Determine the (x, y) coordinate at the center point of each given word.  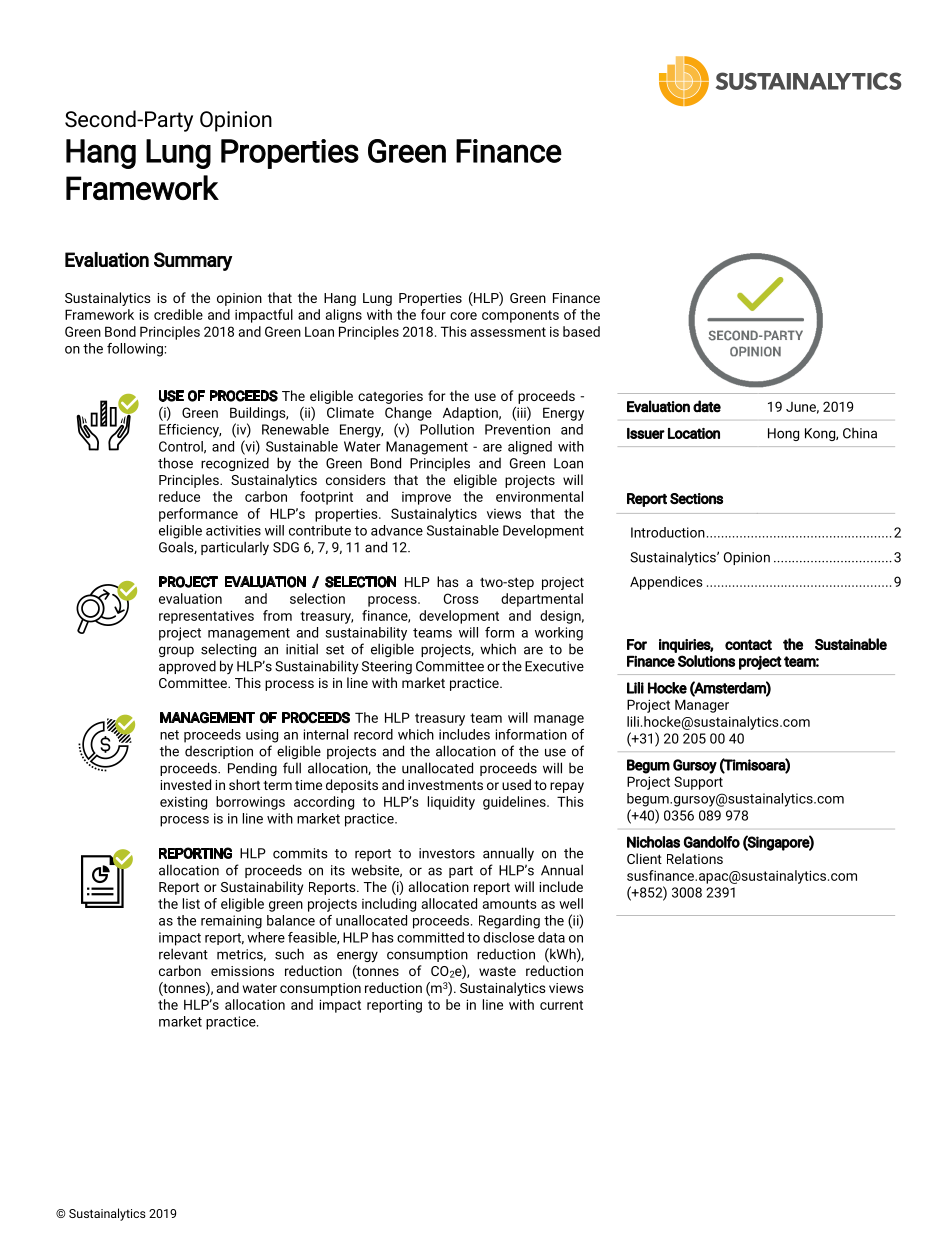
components (520, 316)
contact (748, 644)
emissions (242, 971)
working (559, 634)
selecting (228, 650)
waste (497, 971)
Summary (193, 261)
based (581, 331)
